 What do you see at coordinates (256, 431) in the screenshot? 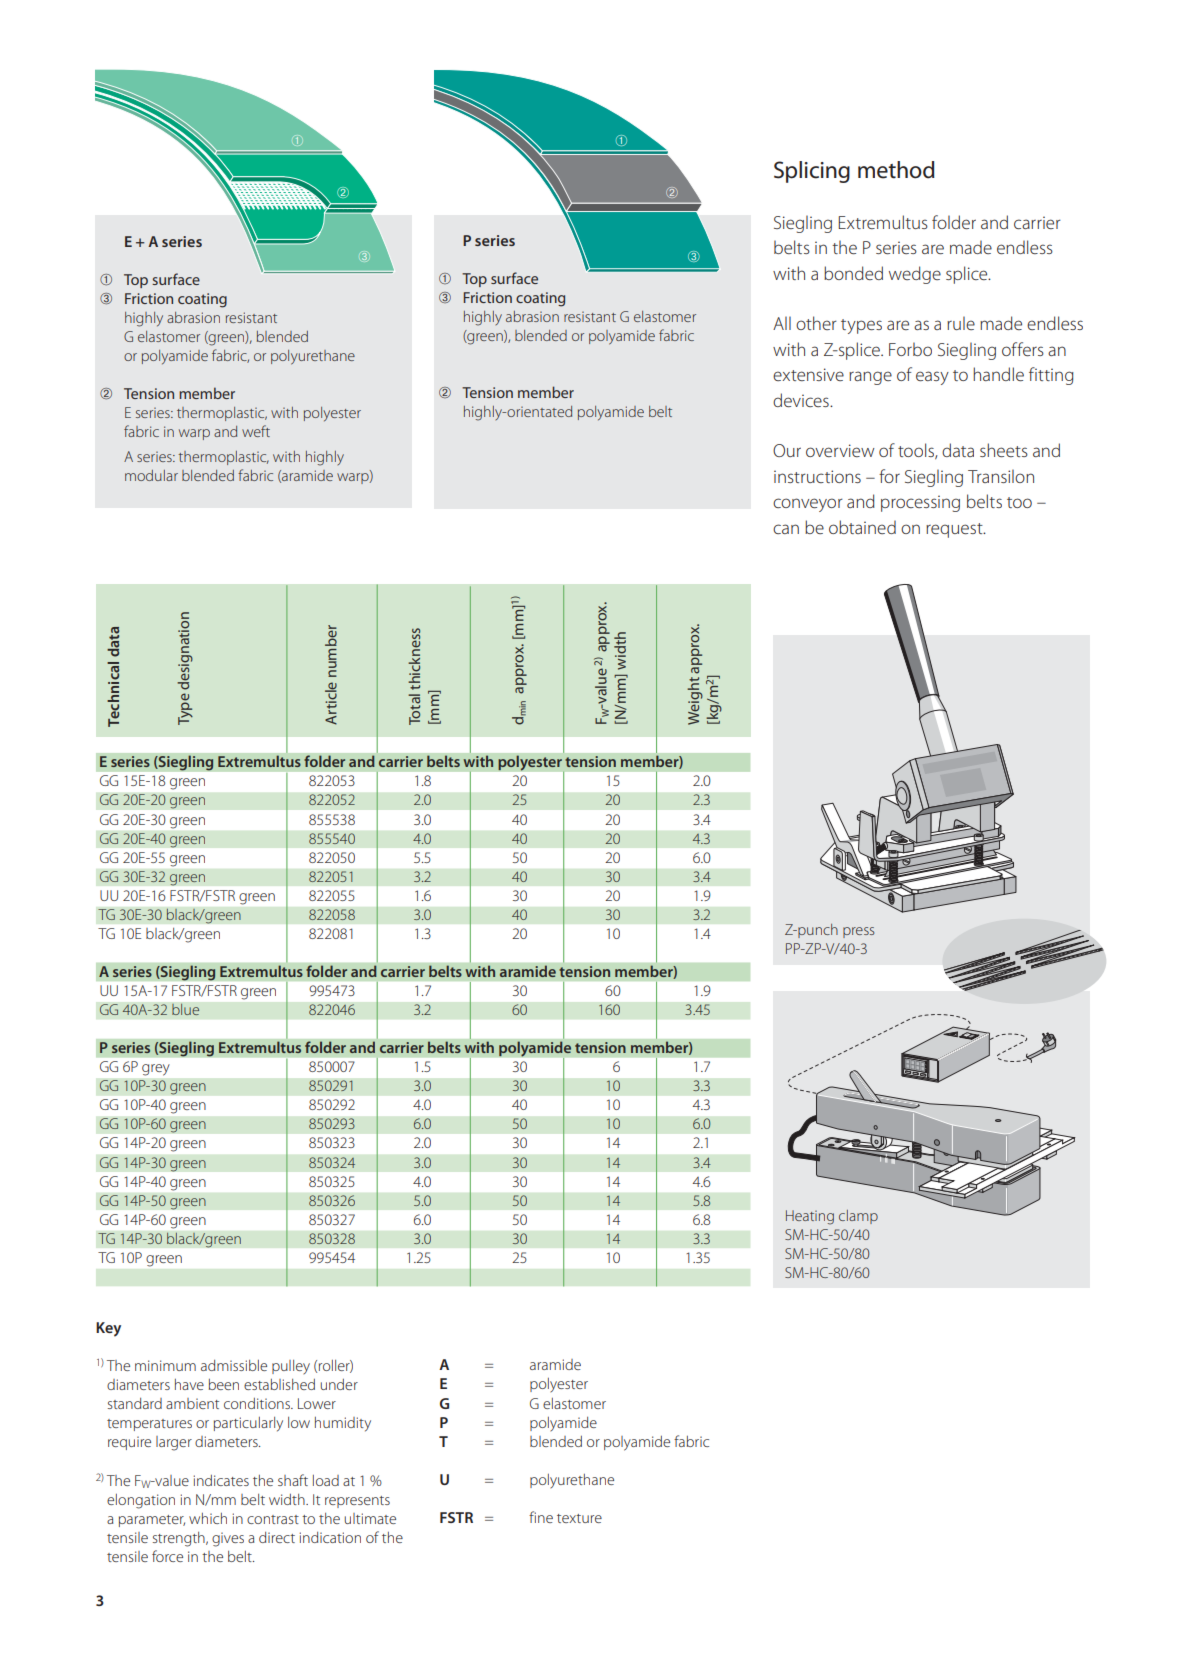
I see `weft` at bounding box center [256, 431].
